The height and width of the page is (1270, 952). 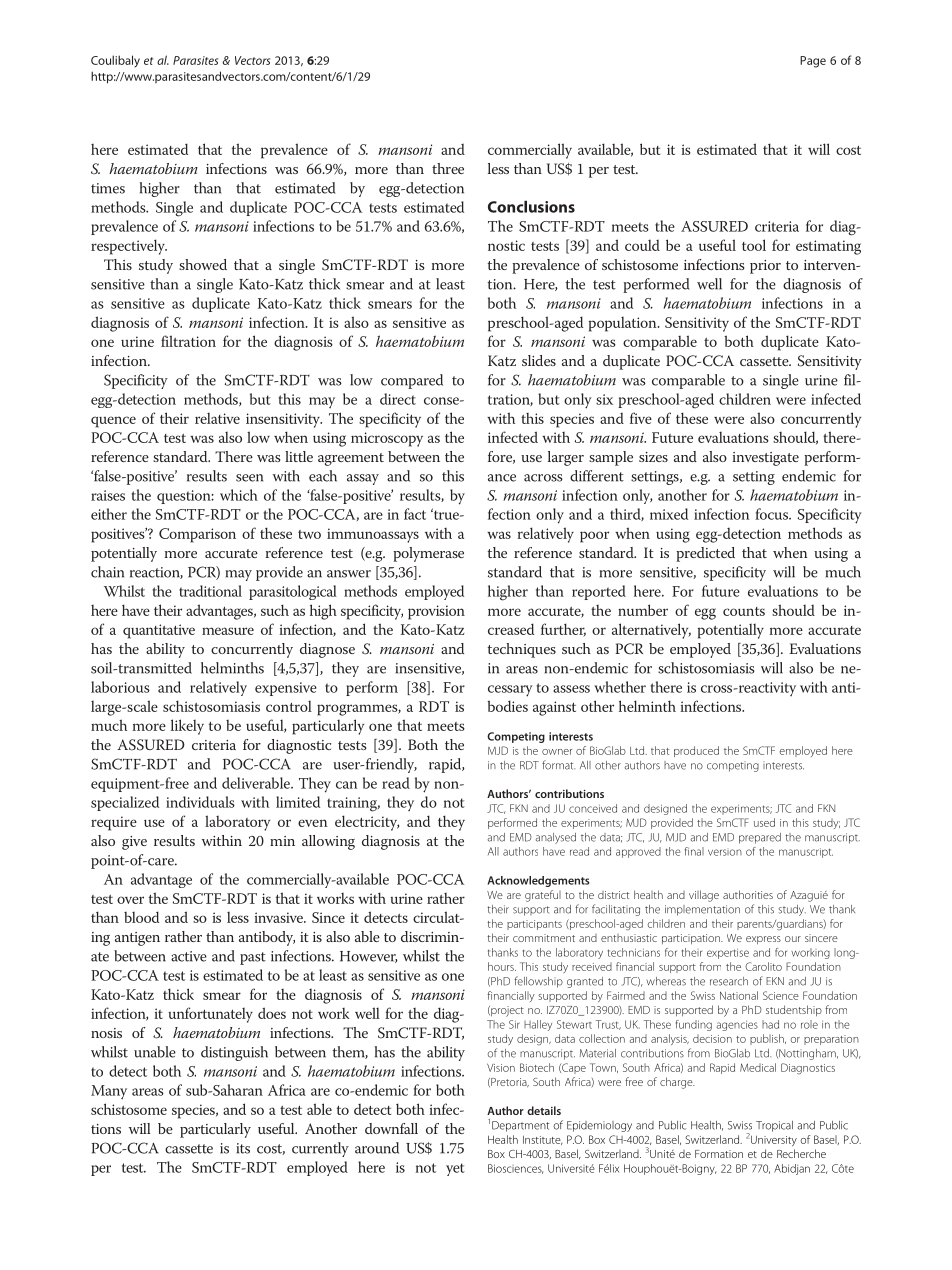 I want to click on yet, so click(x=455, y=1169).
